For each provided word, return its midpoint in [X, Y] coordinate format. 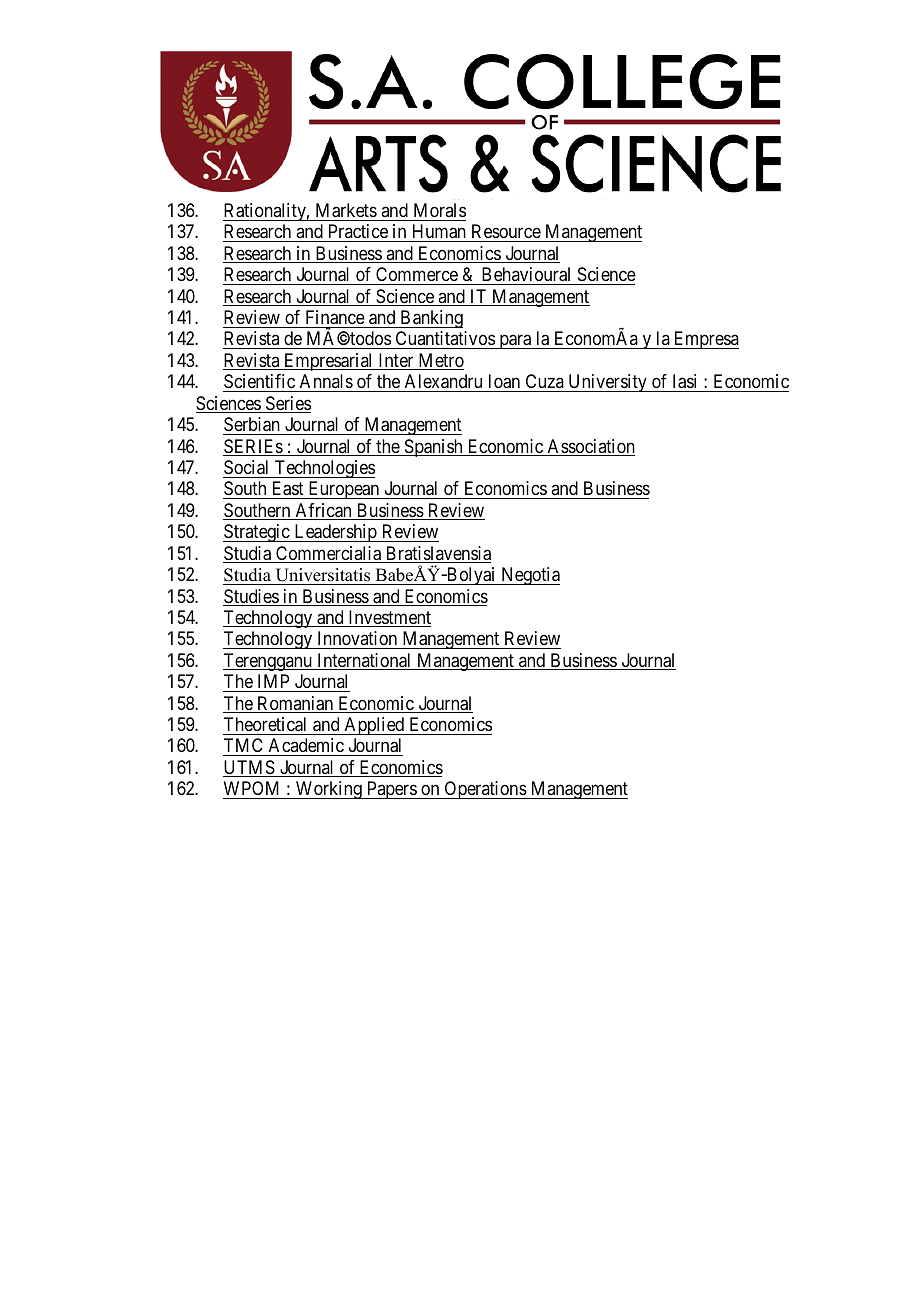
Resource [506, 231]
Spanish [433, 448]
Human [439, 231]
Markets [346, 210]
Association [590, 447]
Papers [391, 790]
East [287, 490]
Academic [306, 747]
